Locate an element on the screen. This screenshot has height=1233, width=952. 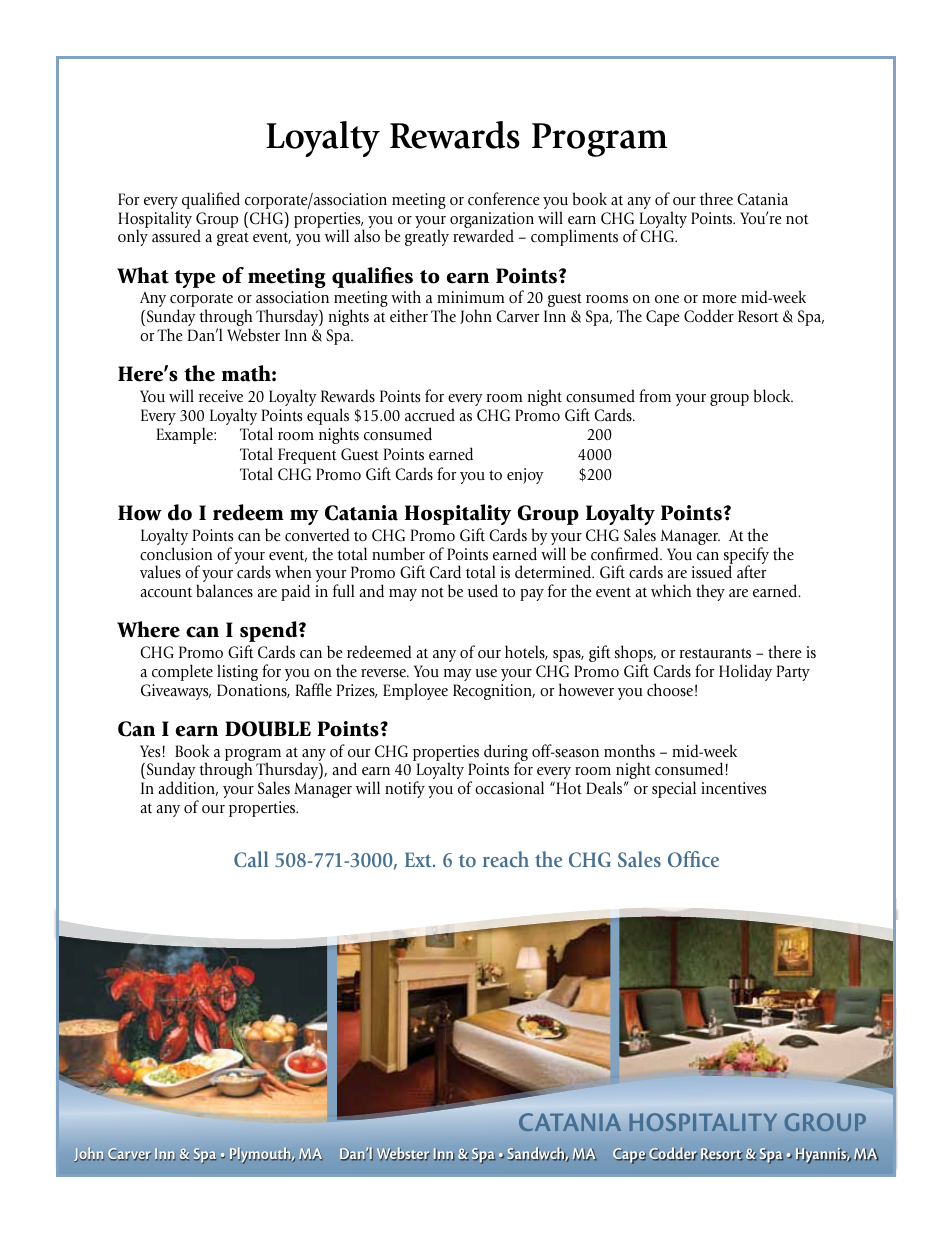
notify is located at coordinates (405, 789).
